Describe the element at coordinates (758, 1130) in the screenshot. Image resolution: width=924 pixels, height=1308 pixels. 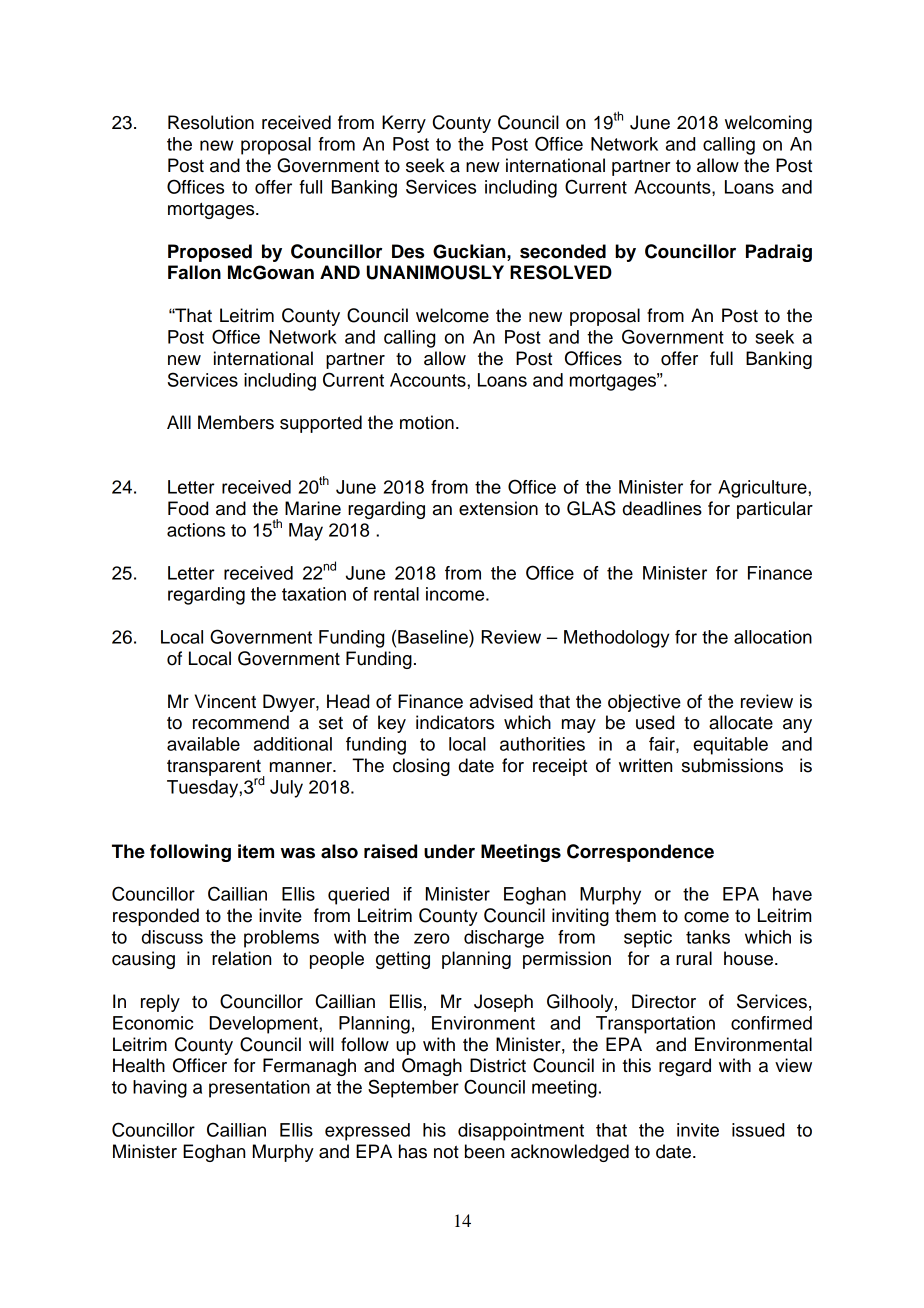
I see `issued` at that location.
